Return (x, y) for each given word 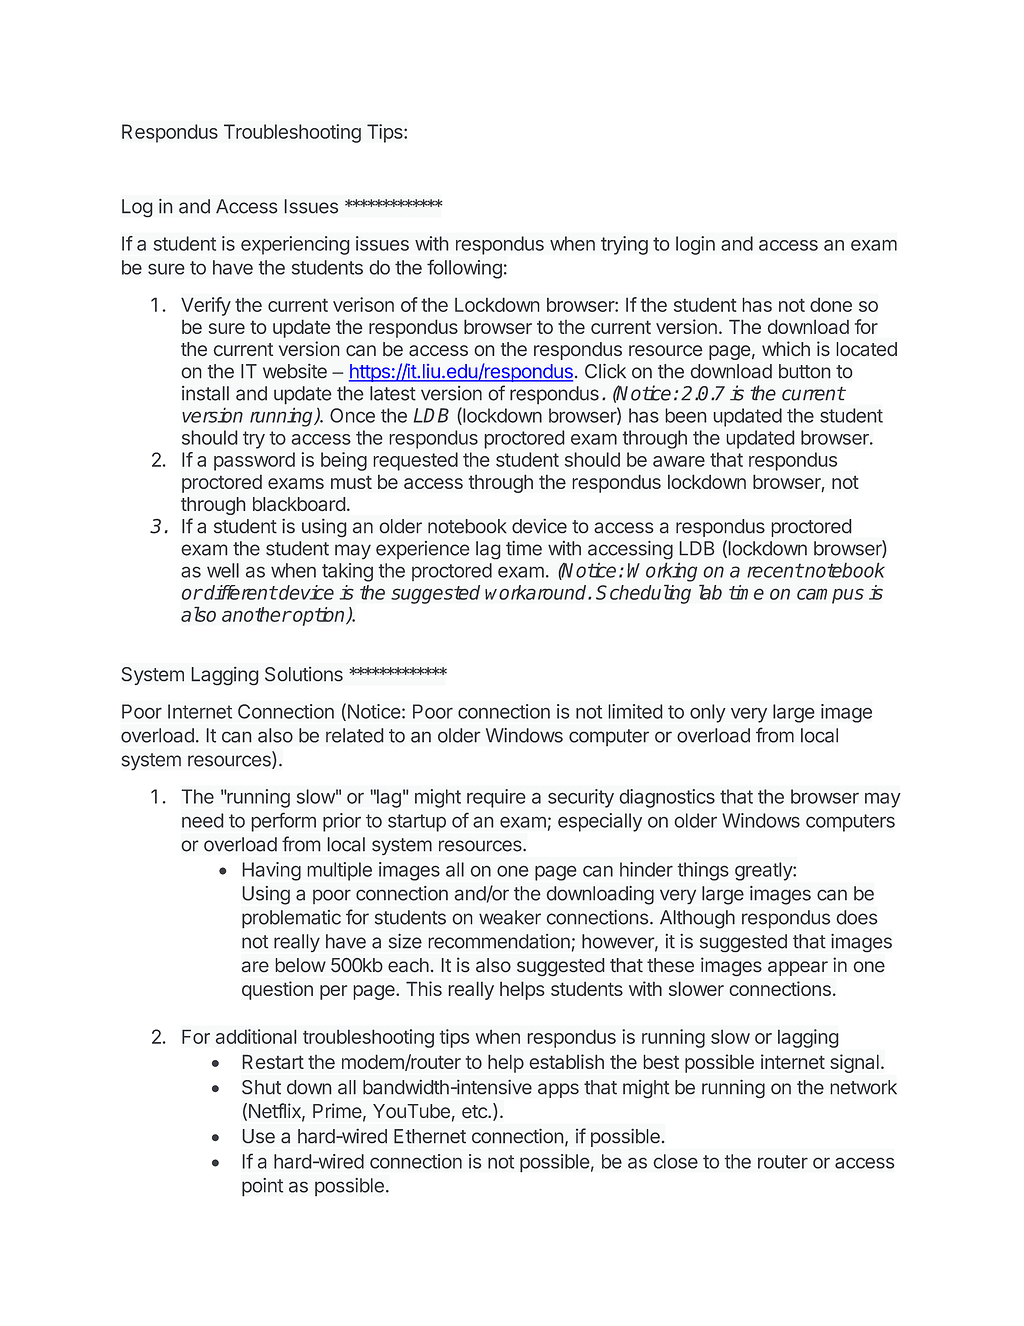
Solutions (304, 674)
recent (775, 571)
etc (475, 1111)
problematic (291, 919)
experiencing (295, 245)
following (464, 269)
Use (259, 1136)
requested (415, 461)
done (831, 305)
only (708, 713)
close (676, 1161)
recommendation (499, 941)
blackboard (299, 504)
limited (635, 711)
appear (798, 968)
